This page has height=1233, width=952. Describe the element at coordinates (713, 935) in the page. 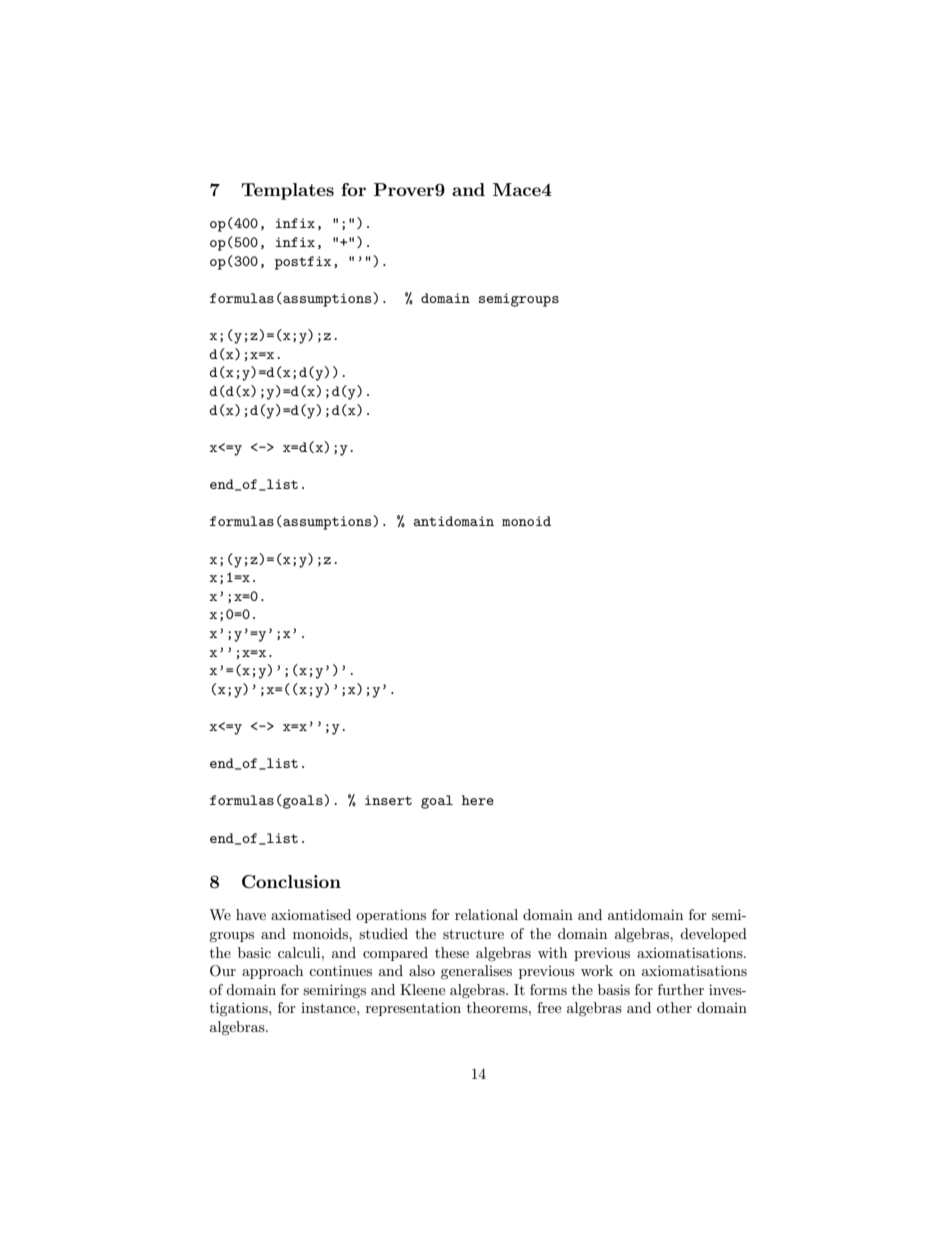

I see `developed` at that location.
